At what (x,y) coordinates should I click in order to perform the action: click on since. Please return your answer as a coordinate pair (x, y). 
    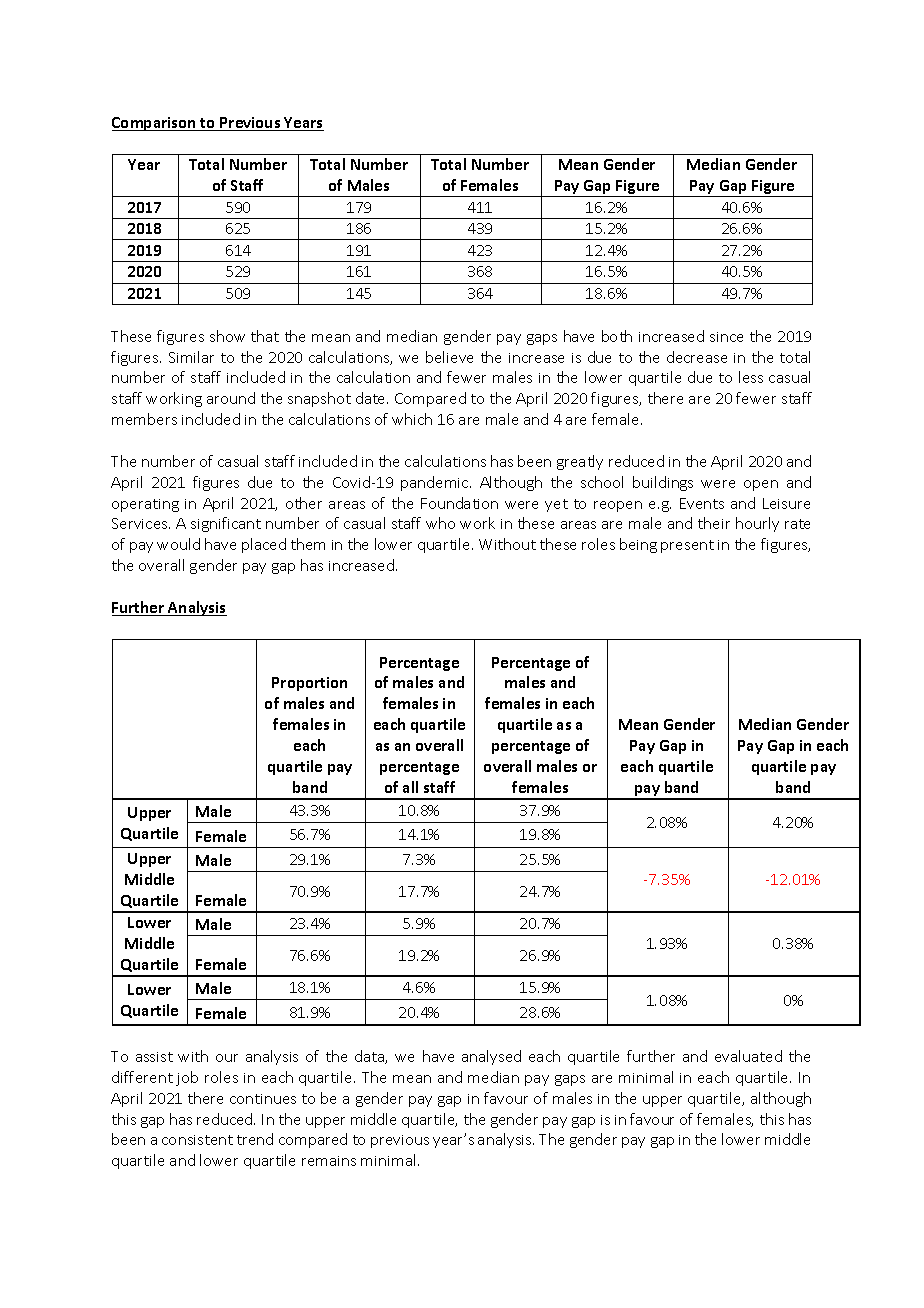
    Looking at the image, I should click on (726, 337).
